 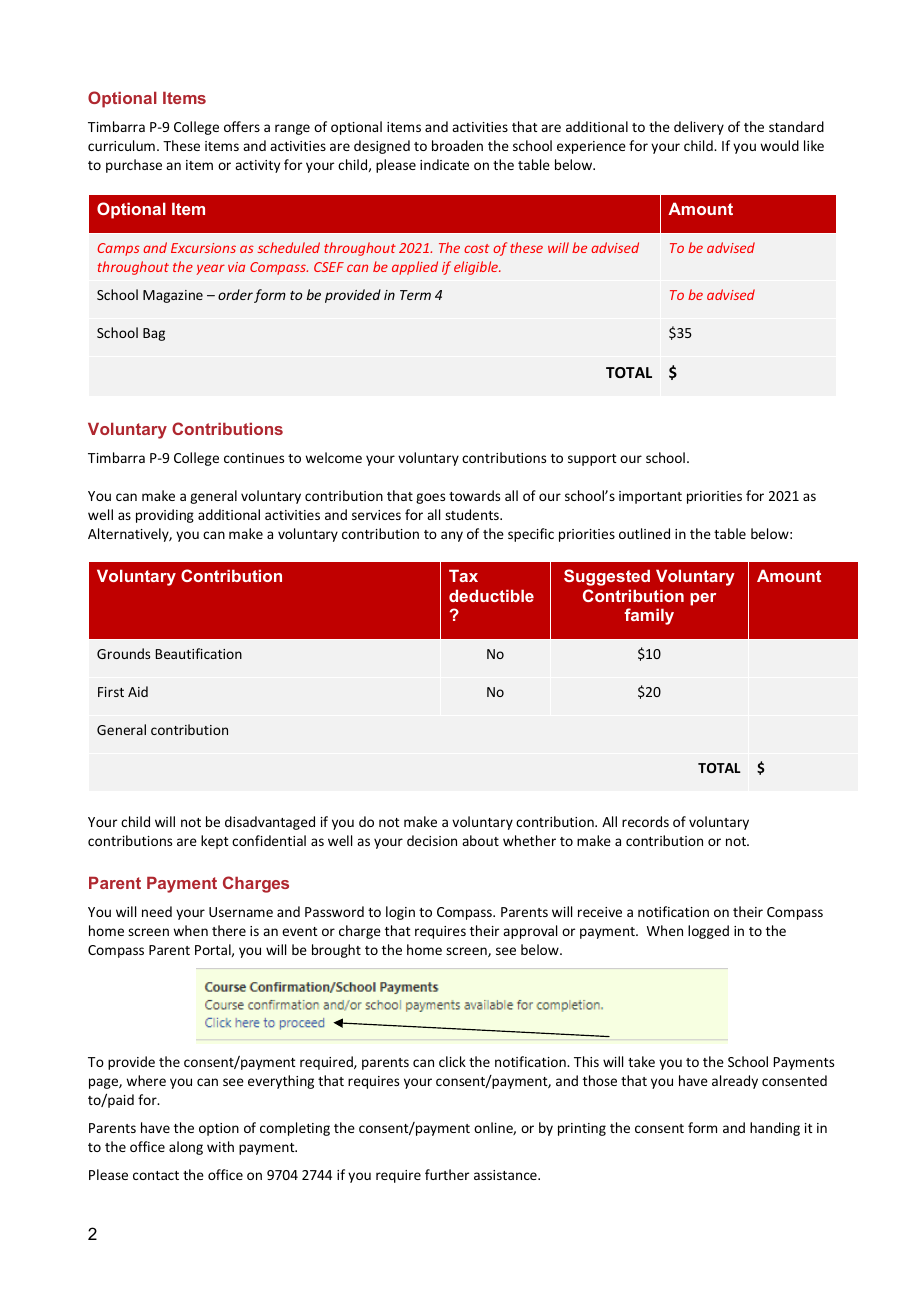 What do you see at coordinates (254, 458) in the document?
I see `continues` at bounding box center [254, 458].
